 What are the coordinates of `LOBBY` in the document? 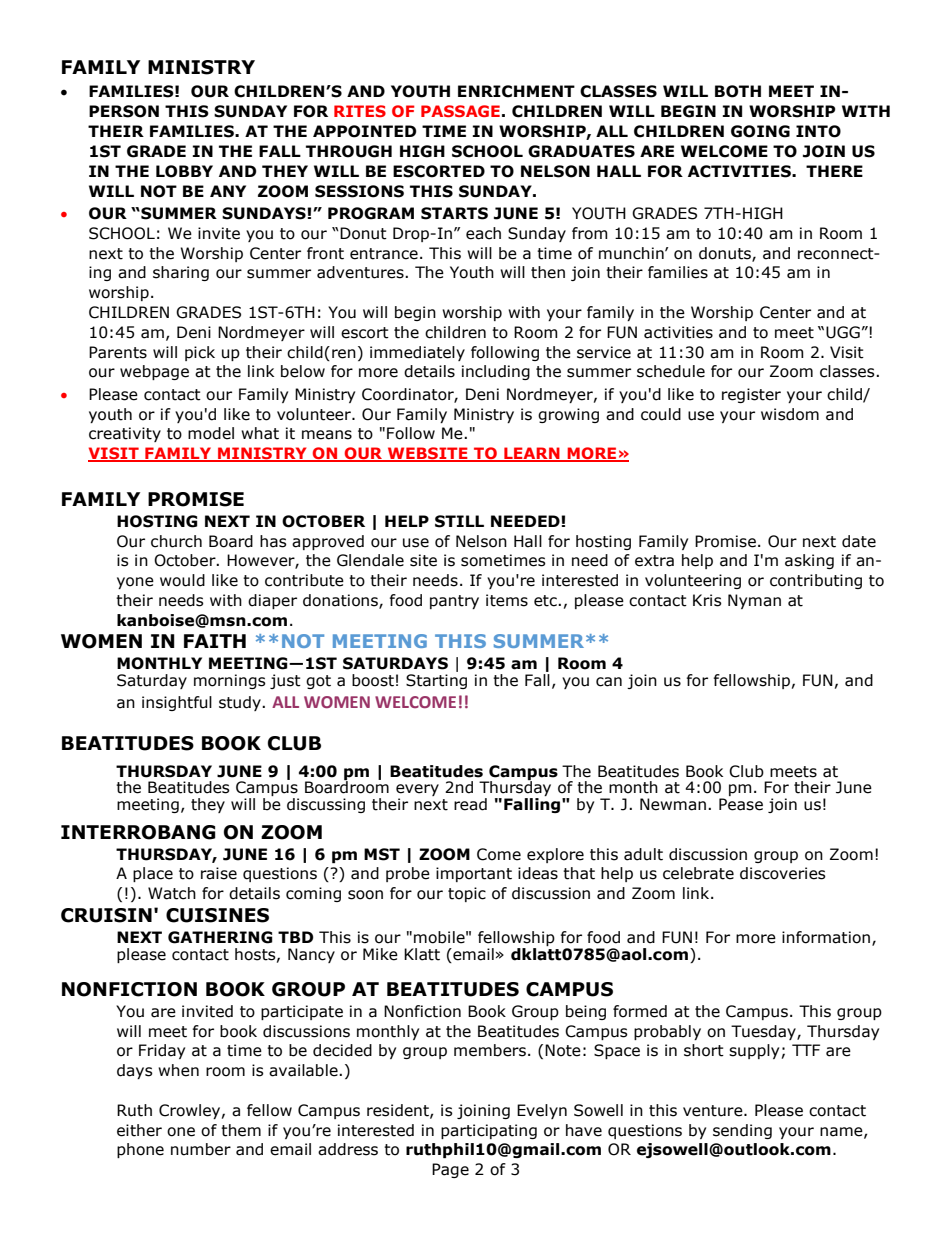 It's located at (184, 171).
